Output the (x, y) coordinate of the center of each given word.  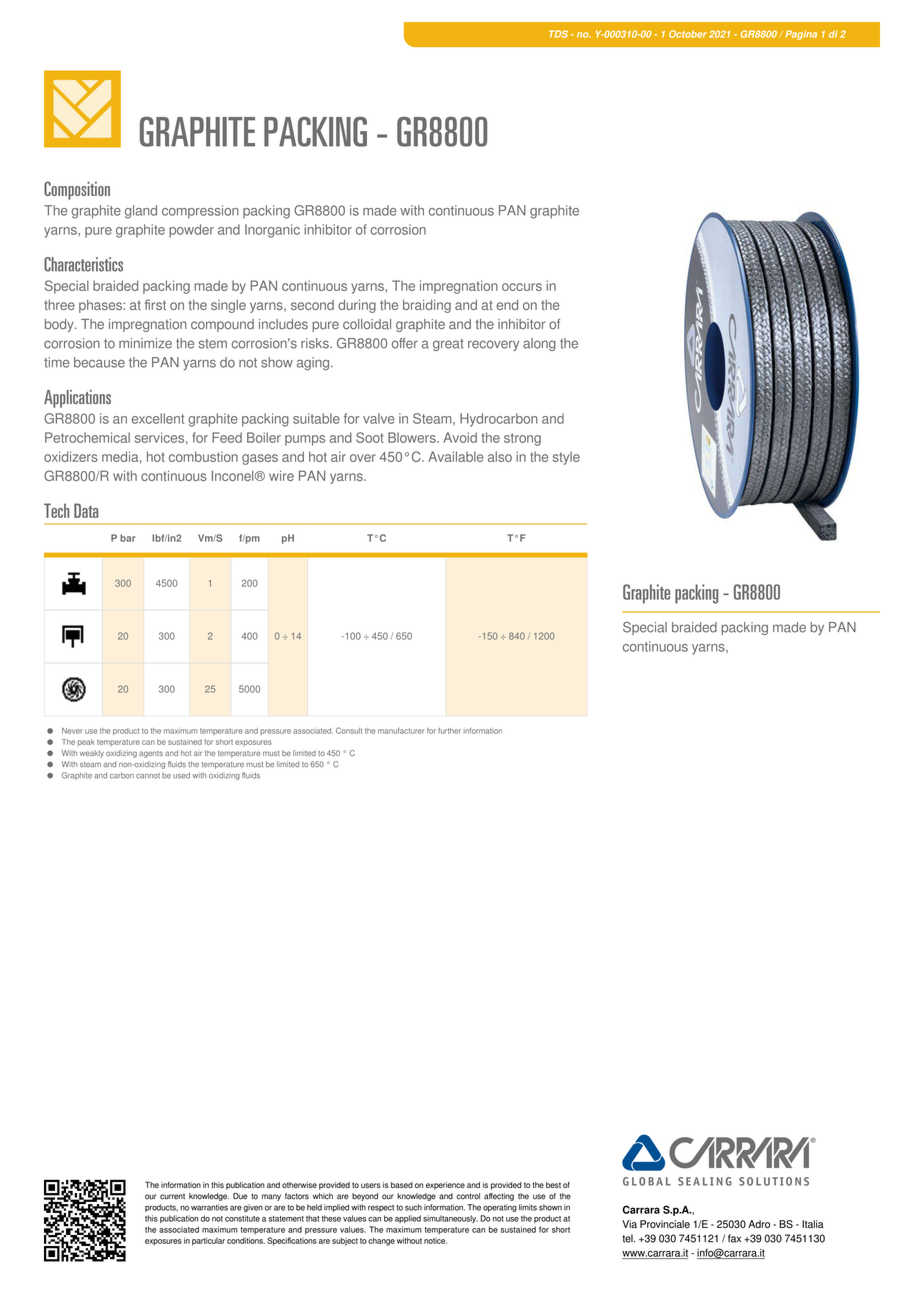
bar (128, 538)
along (539, 344)
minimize (145, 343)
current (172, 1197)
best (553, 1185)
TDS (558, 34)
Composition (77, 190)
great (448, 345)
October (688, 34)
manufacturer (401, 731)
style (566, 458)
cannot (148, 776)
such (413, 1207)
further (449, 731)
